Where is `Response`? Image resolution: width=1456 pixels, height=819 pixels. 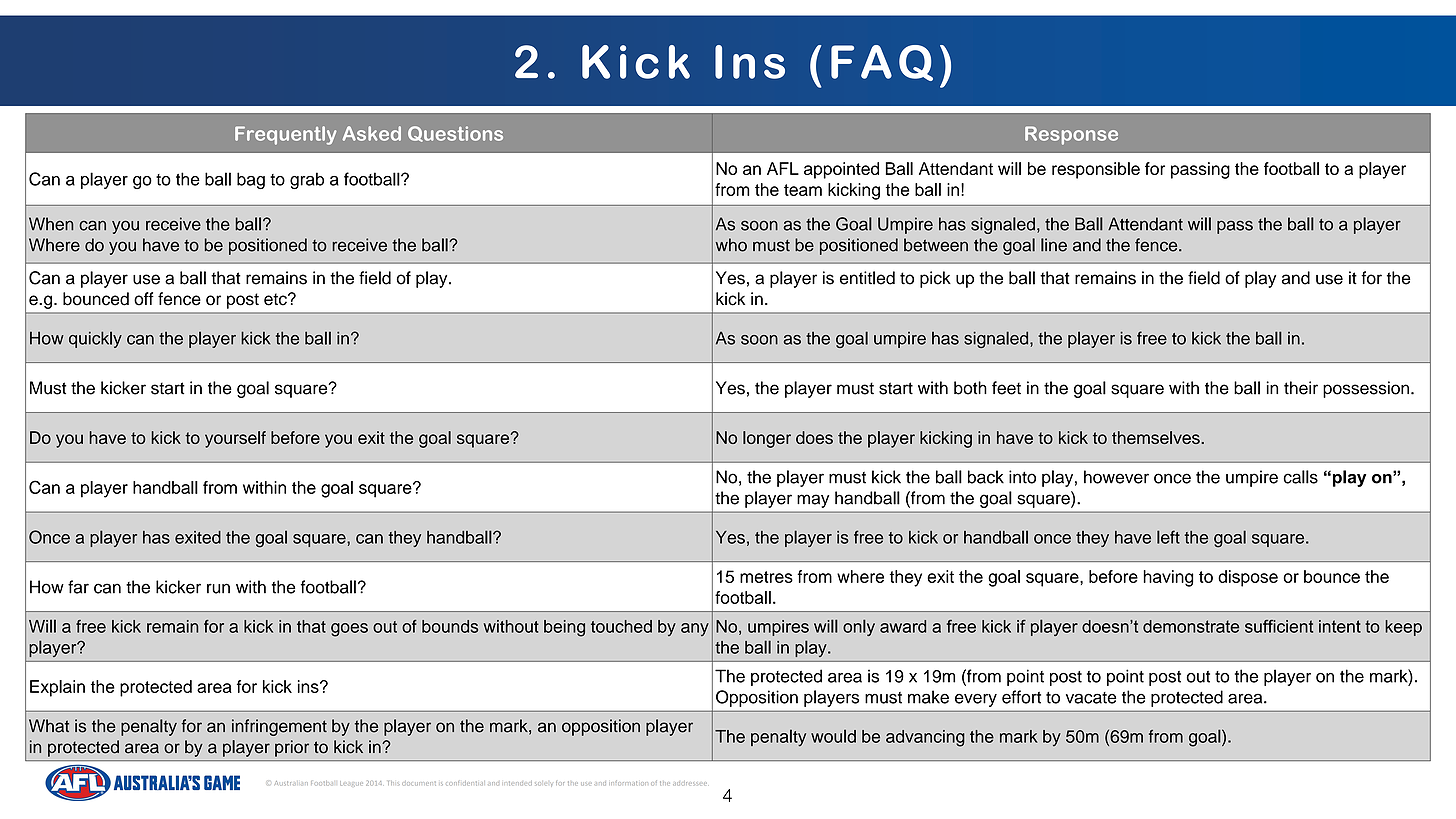 Response is located at coordinates (1071, 135).
